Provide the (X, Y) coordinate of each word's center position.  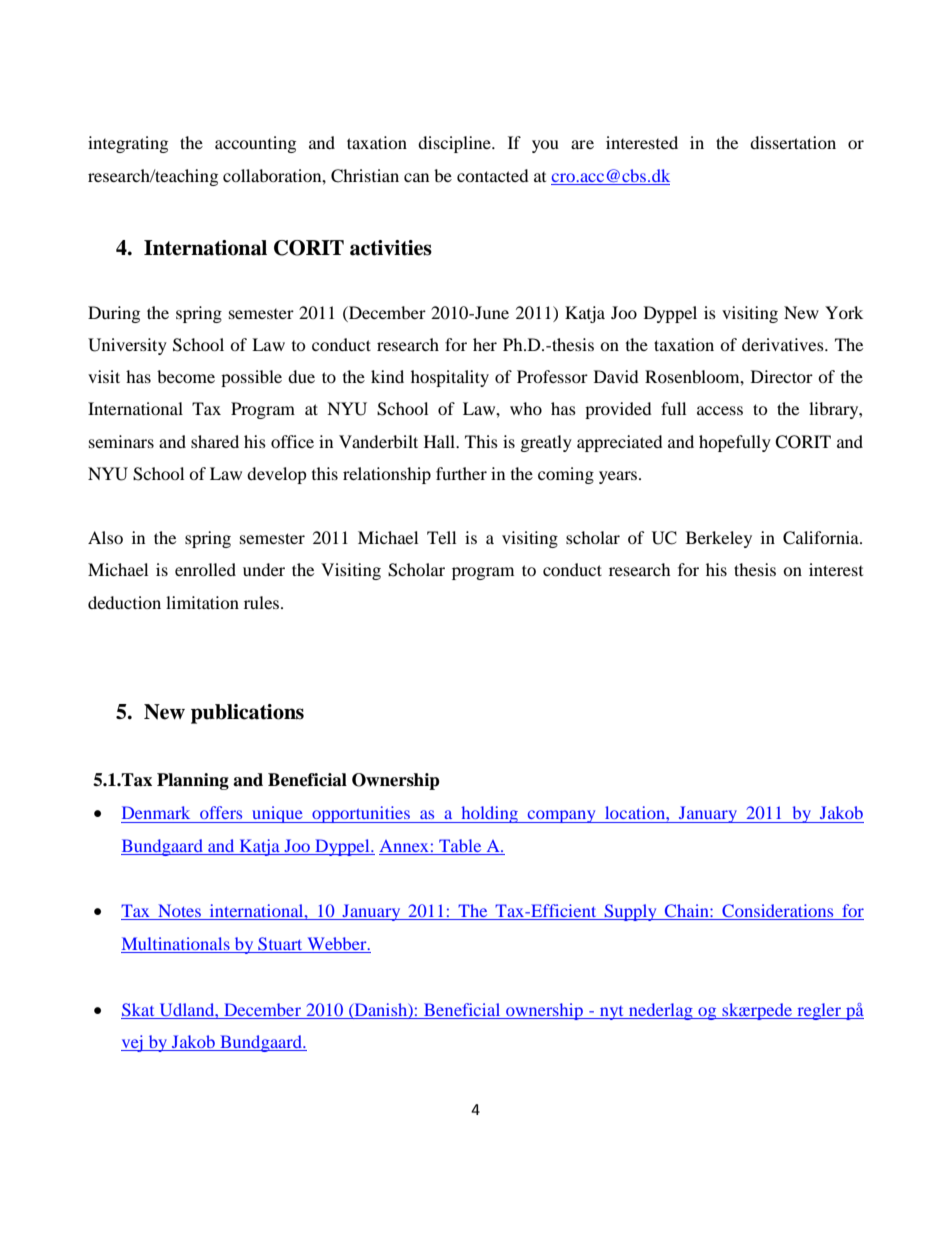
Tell (441, 537)
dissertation (793, 142)
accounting (255, 144)
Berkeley (719, 539)
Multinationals (176, 943)
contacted (493, 175)
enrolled (205, 569)
